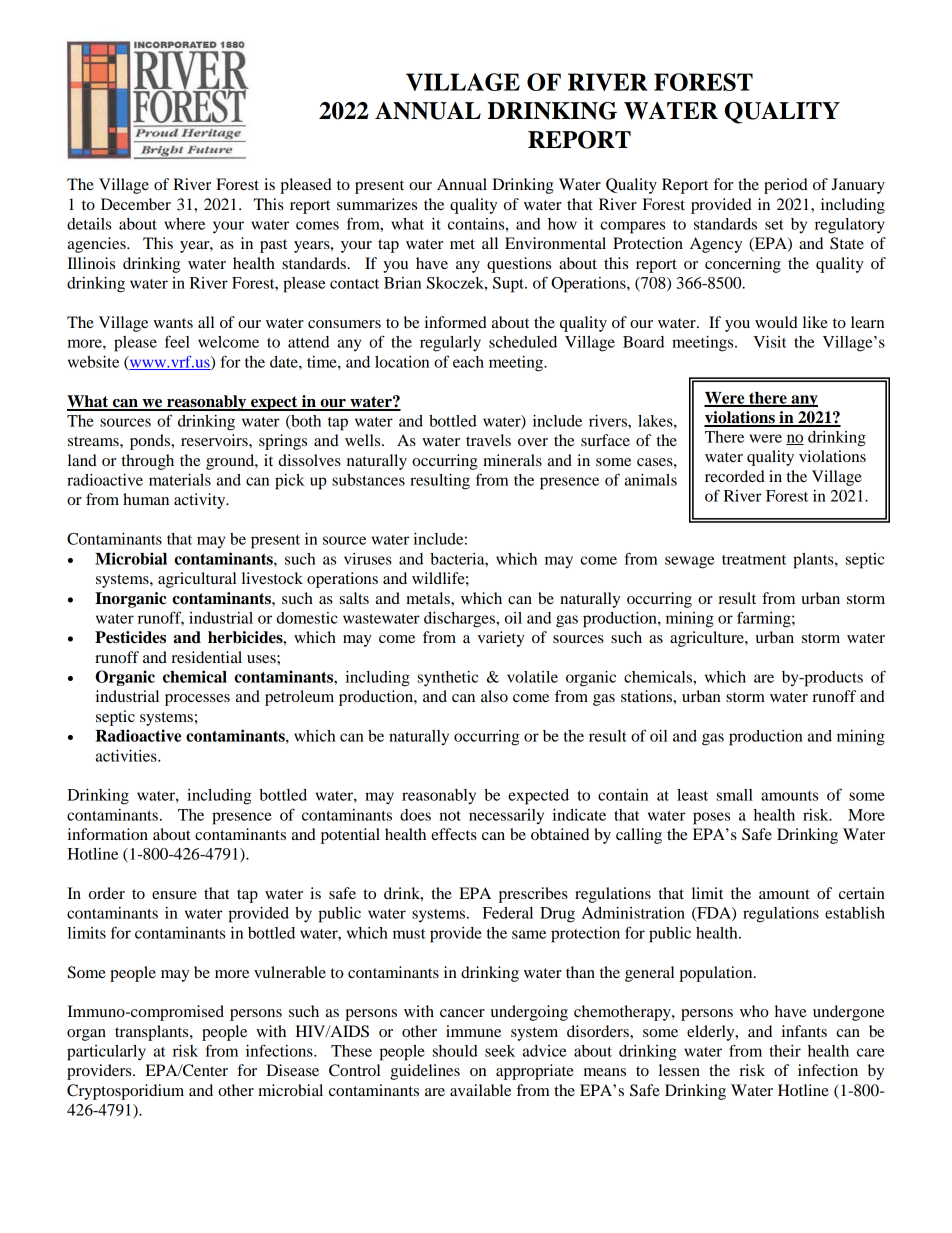  What do you see at coordinates (184, 224) in the screenshot?
I see `where` at bounding box center [184, 224].
